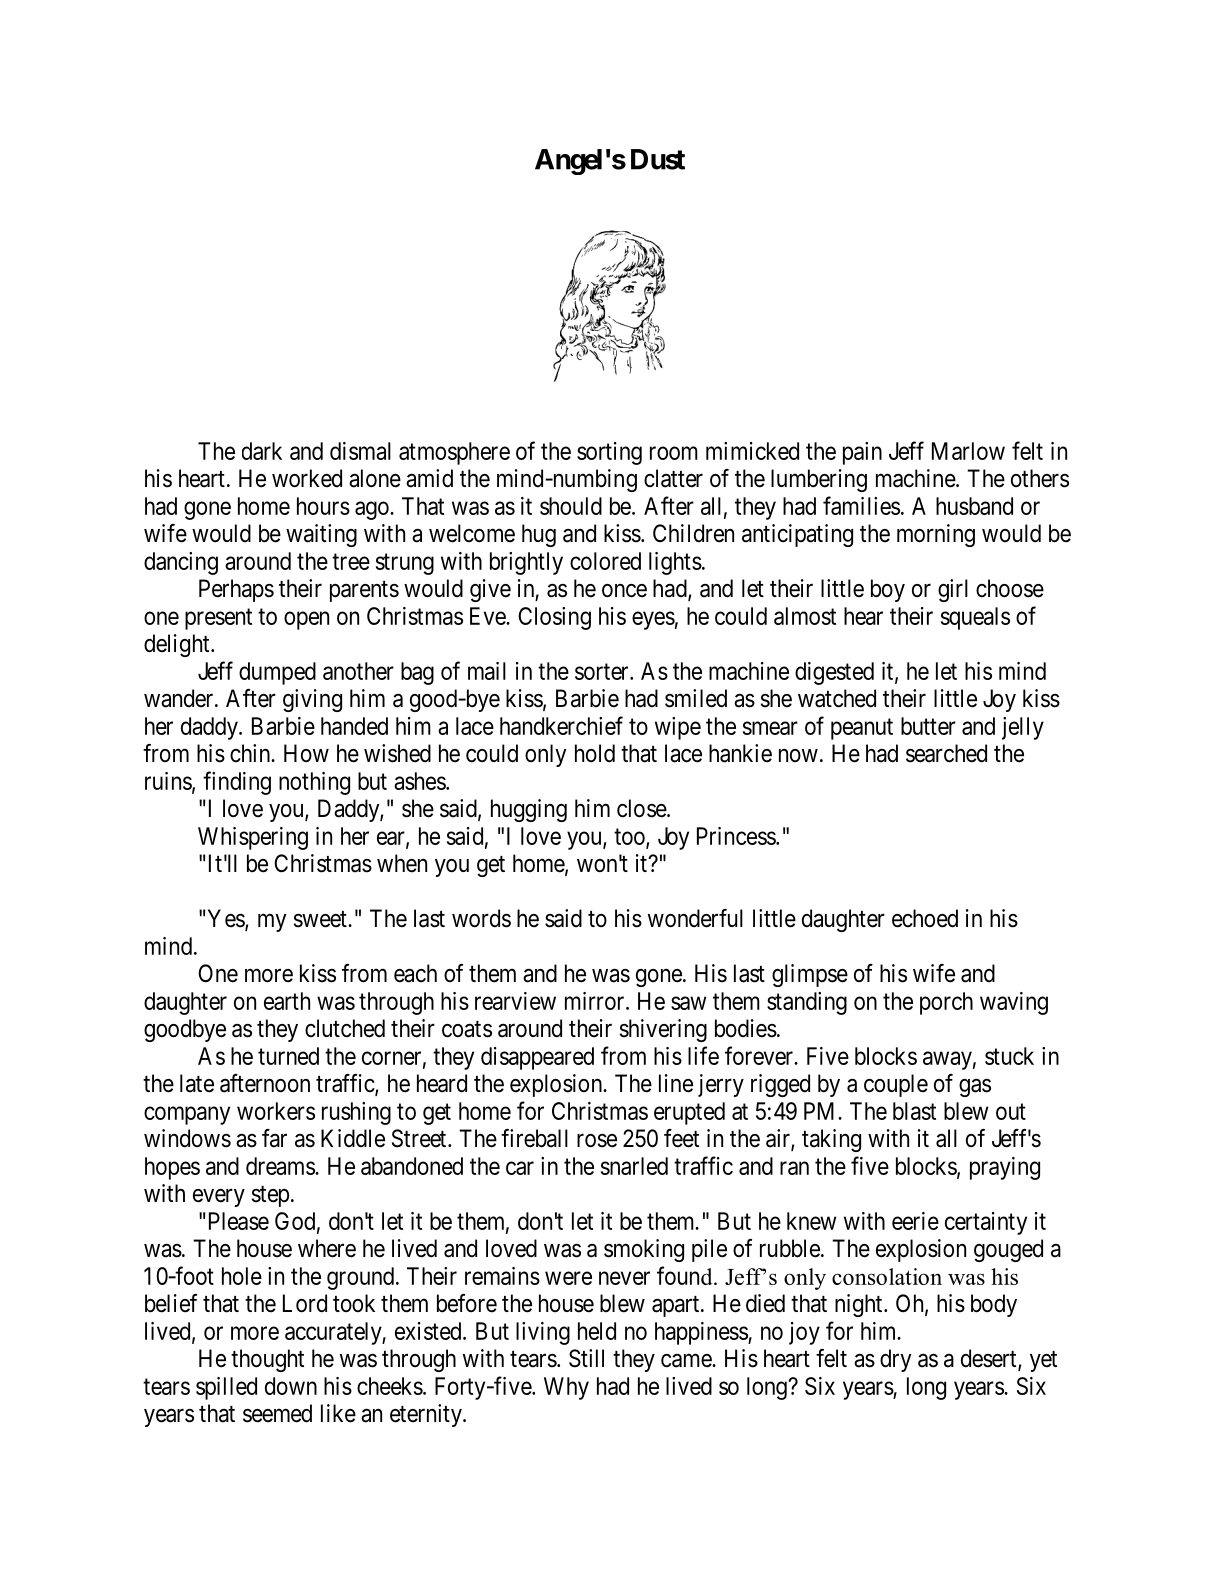 The image size is (1219, 1578). I want to click on far, so click(274, 1138).
